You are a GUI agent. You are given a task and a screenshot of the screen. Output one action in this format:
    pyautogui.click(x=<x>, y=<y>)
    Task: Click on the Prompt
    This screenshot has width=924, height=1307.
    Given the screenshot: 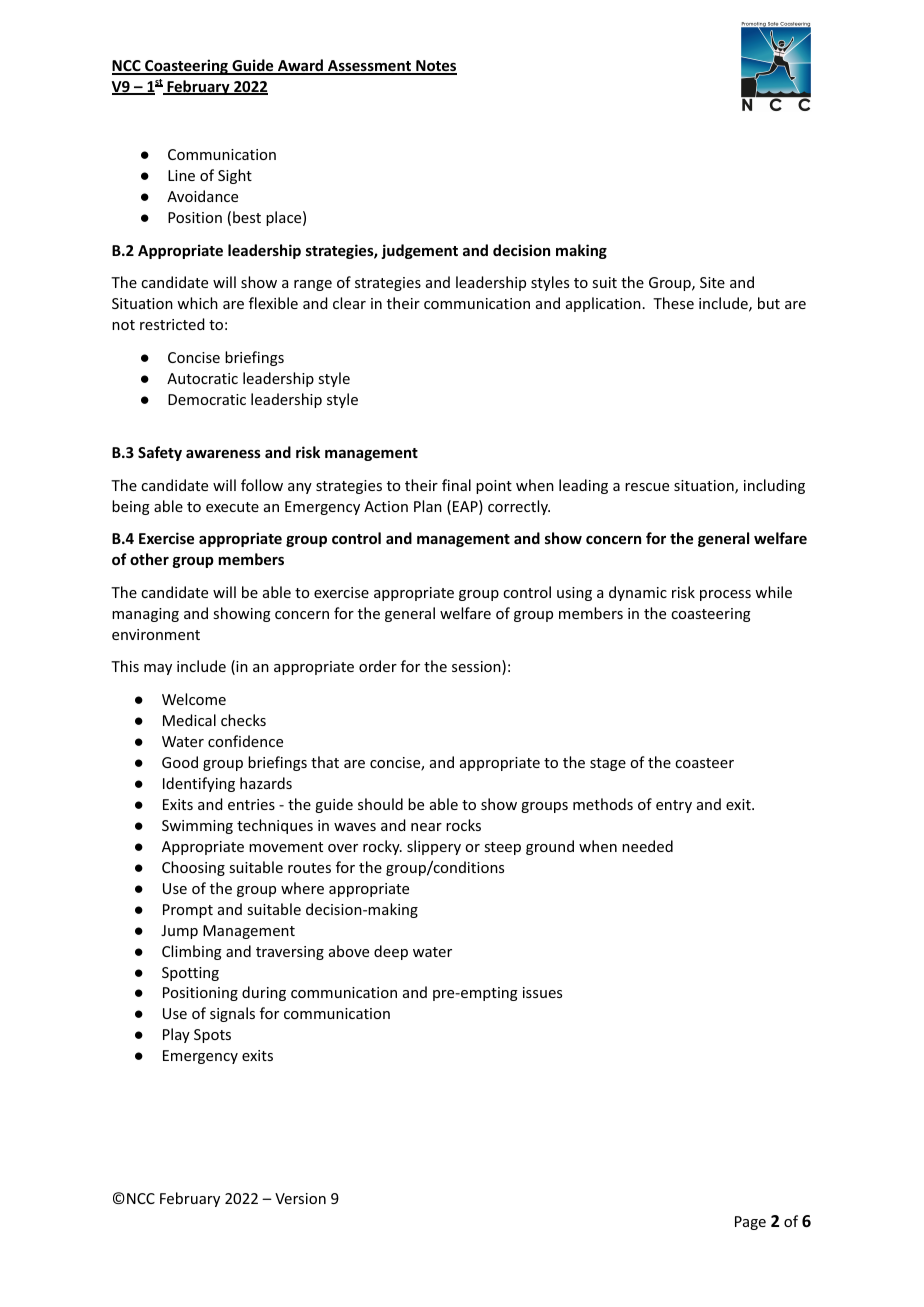 What is the action you would take?
    pyautogui.click(x=188, y=911)
